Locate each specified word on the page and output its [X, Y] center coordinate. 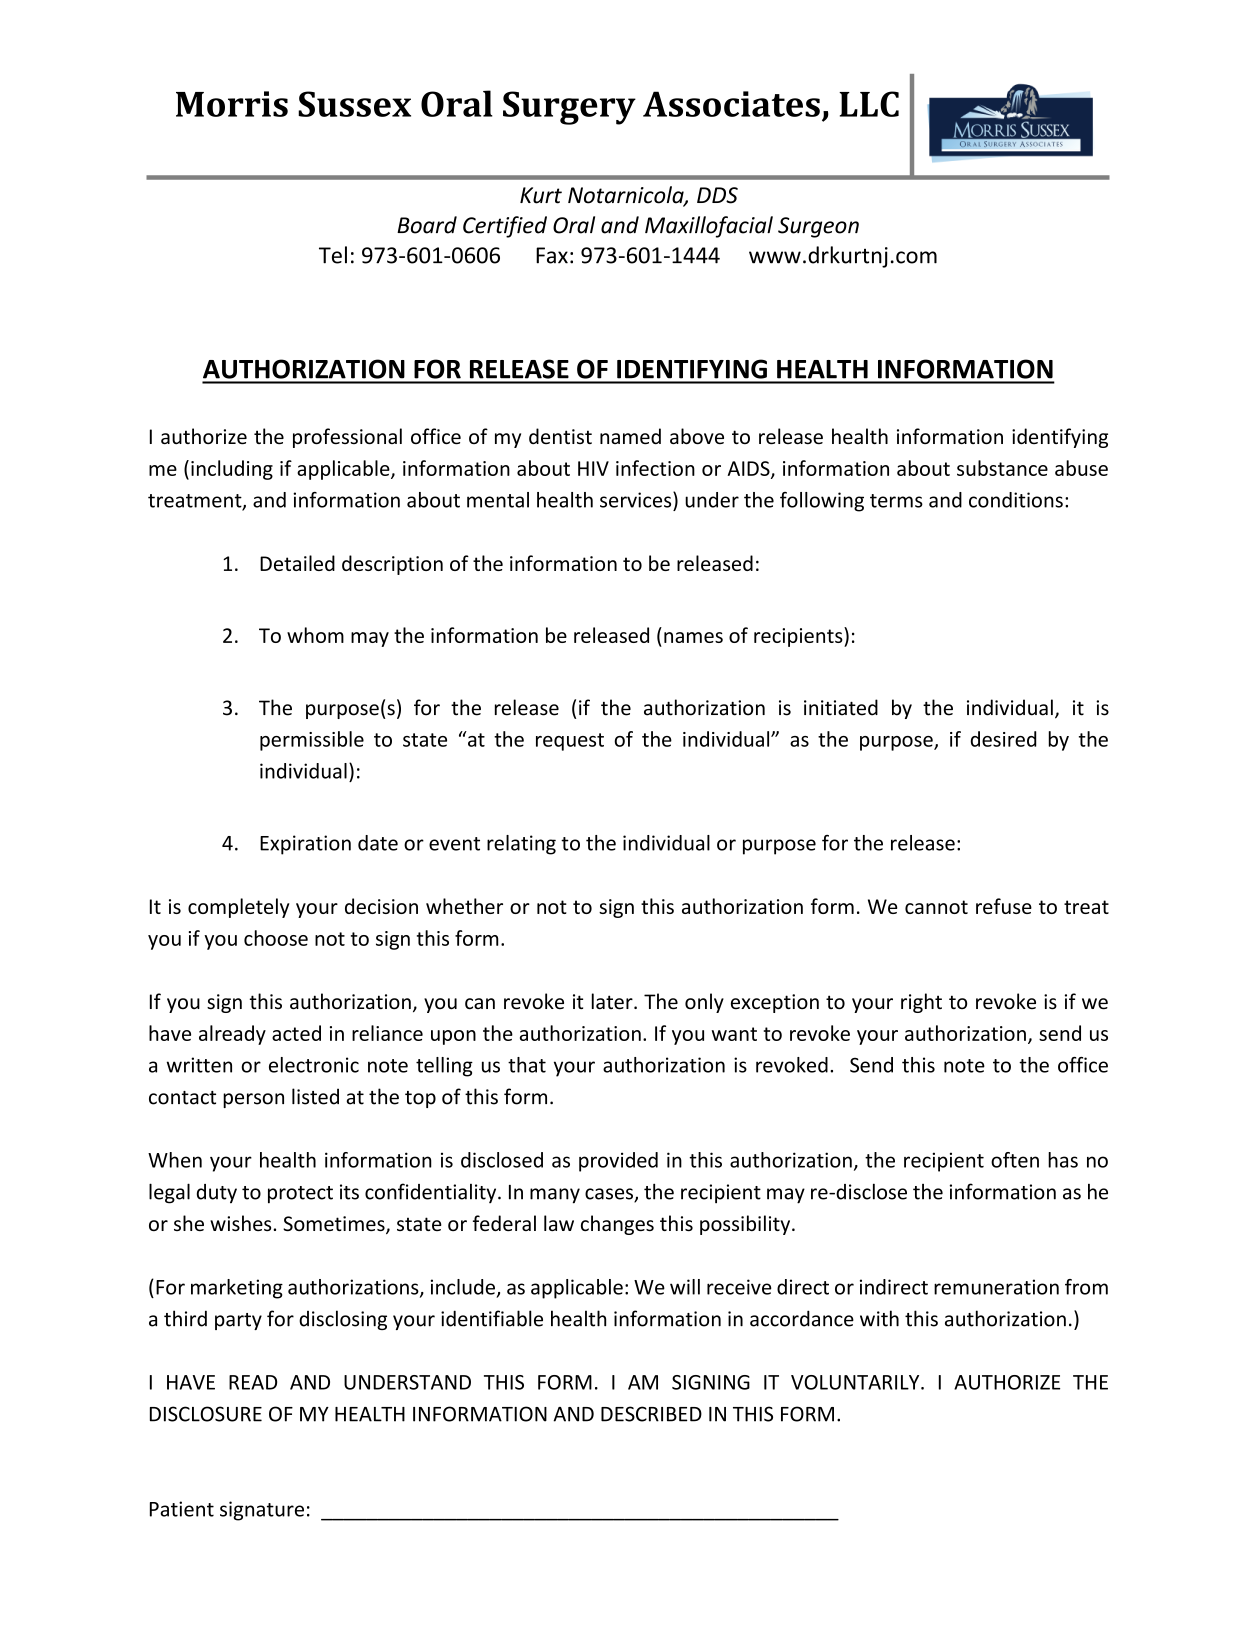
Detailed [297, 563]
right [921, 1003]
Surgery [569, 108]
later [613, 1001]
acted [296, 1033]
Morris [232, 104]
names [693, 637]
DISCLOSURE [206, 1414]
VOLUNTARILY [856, 1382]
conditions [1016, 500]
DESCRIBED [651, 1414]
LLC [869, 104]
